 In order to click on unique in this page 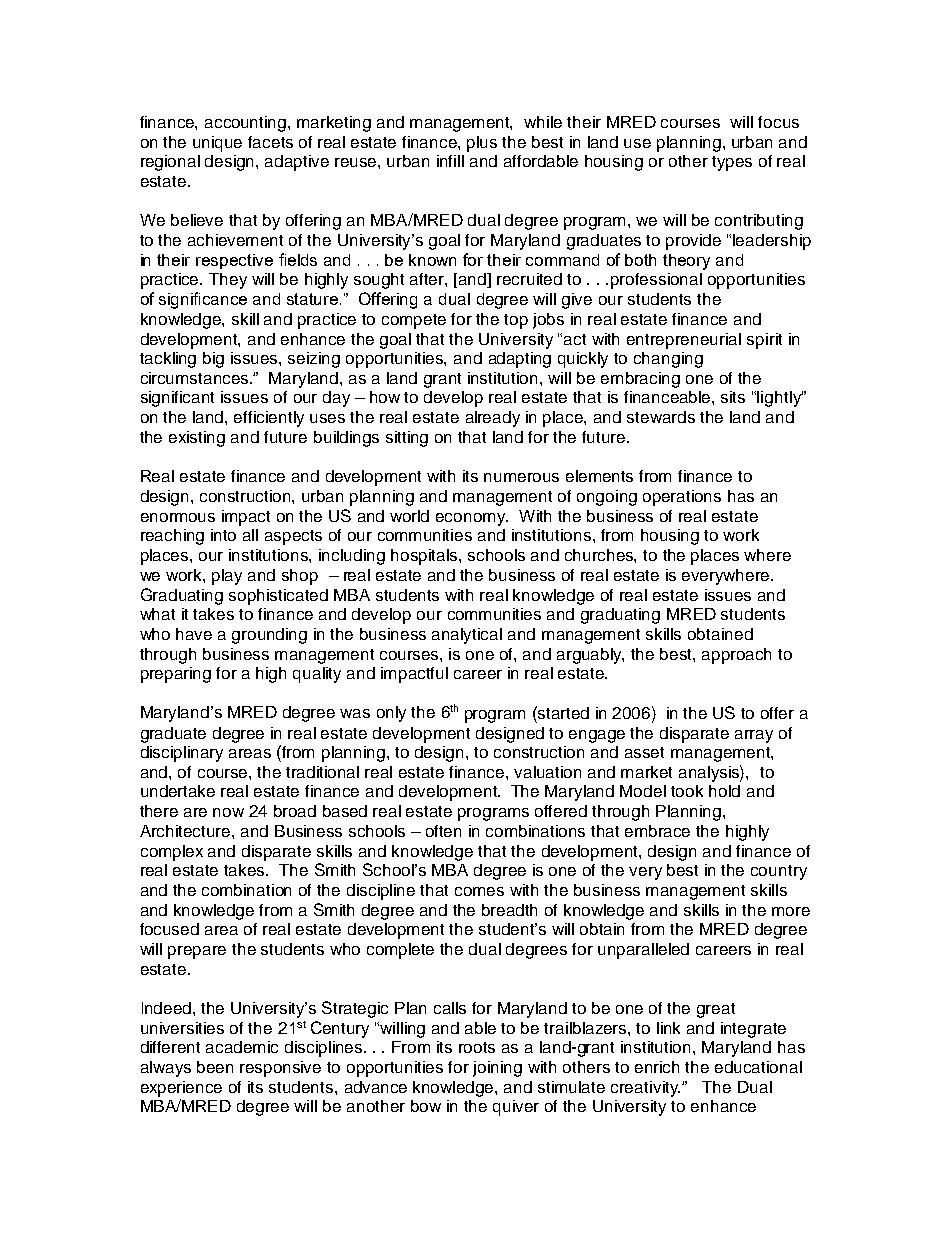, I will do `click(217, 144)`.
